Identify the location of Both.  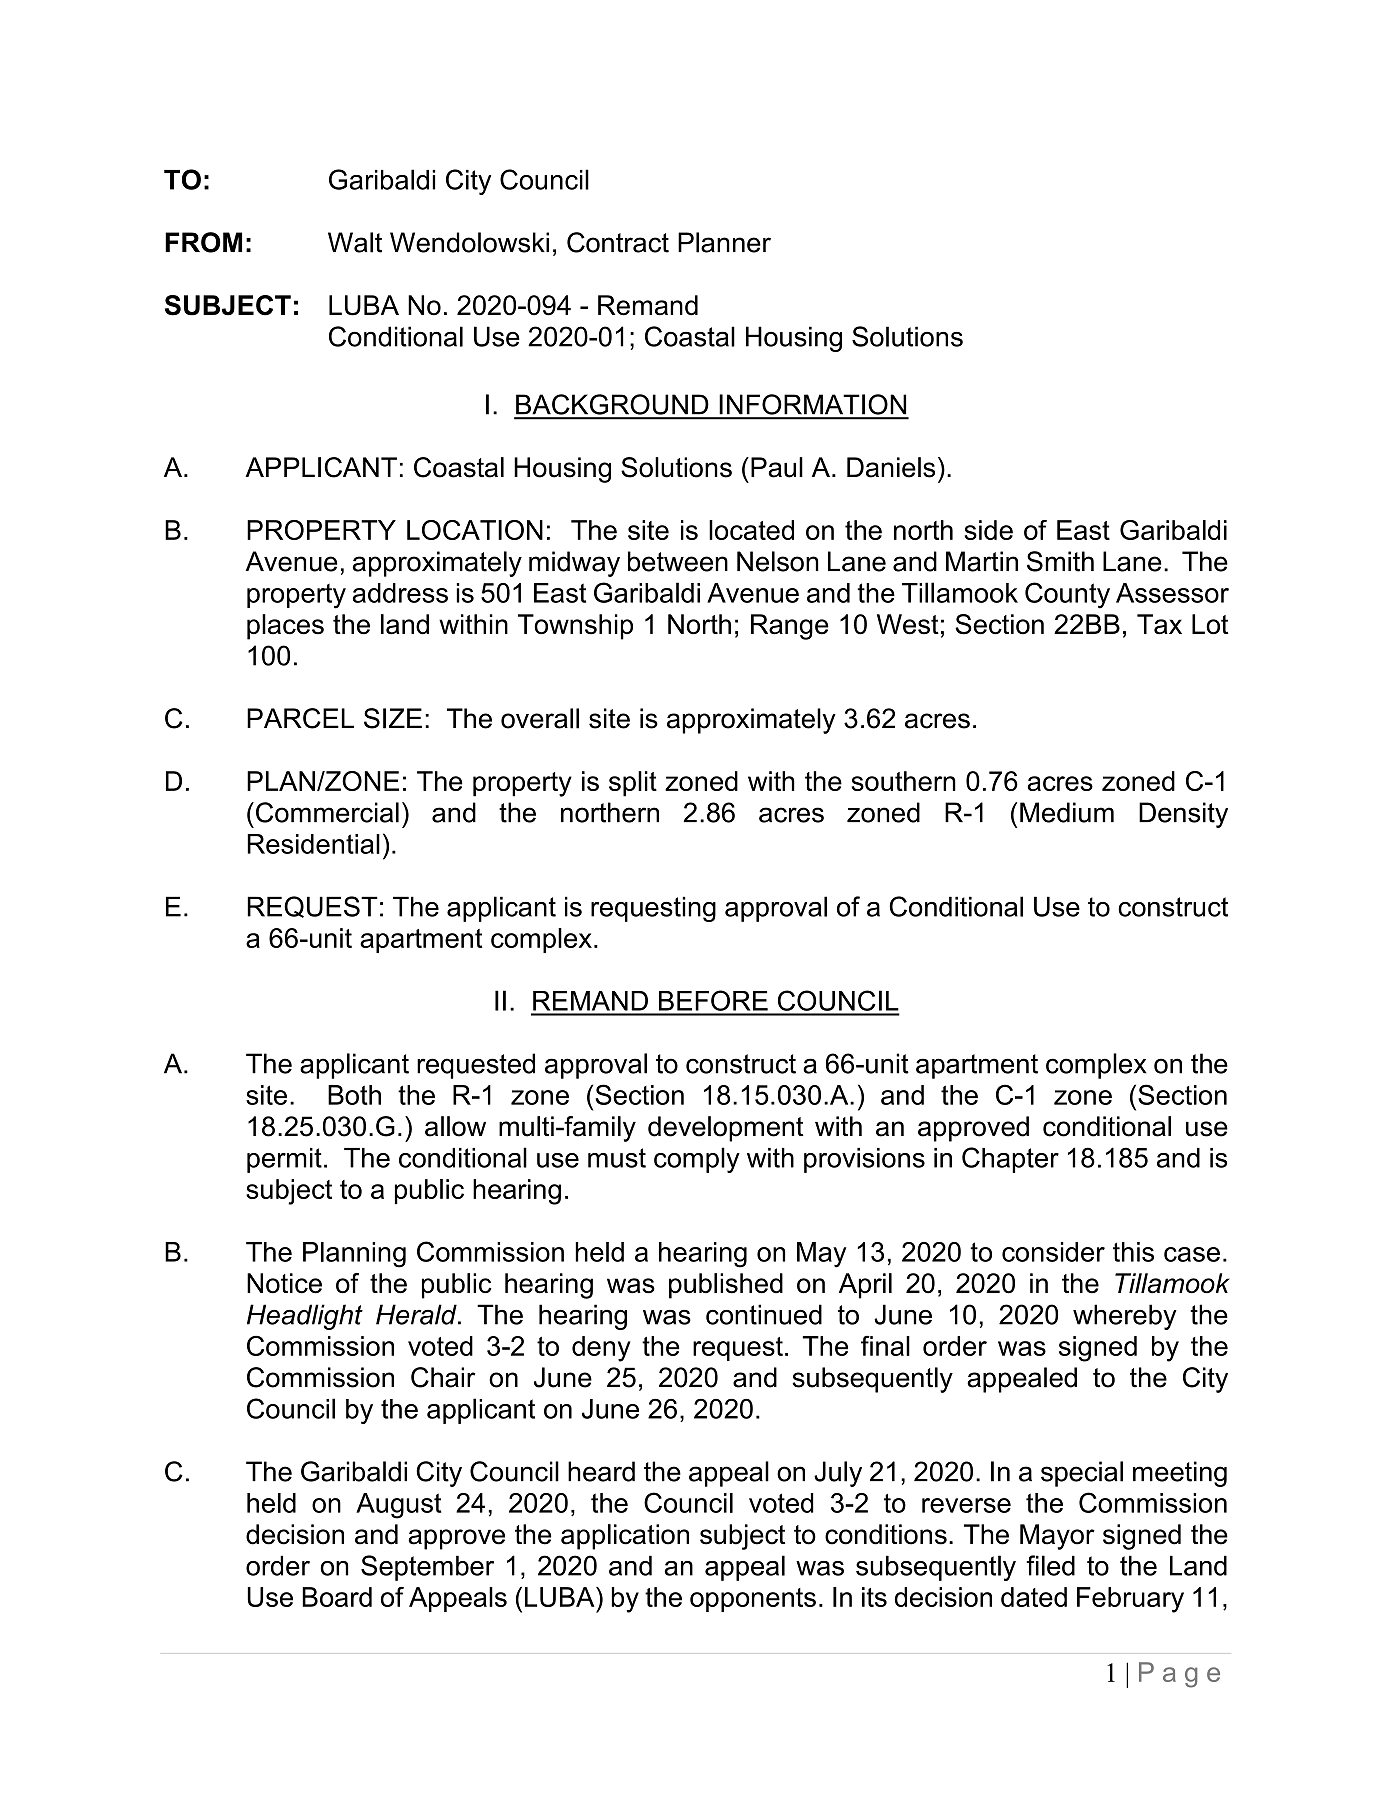
(354, 1095).
